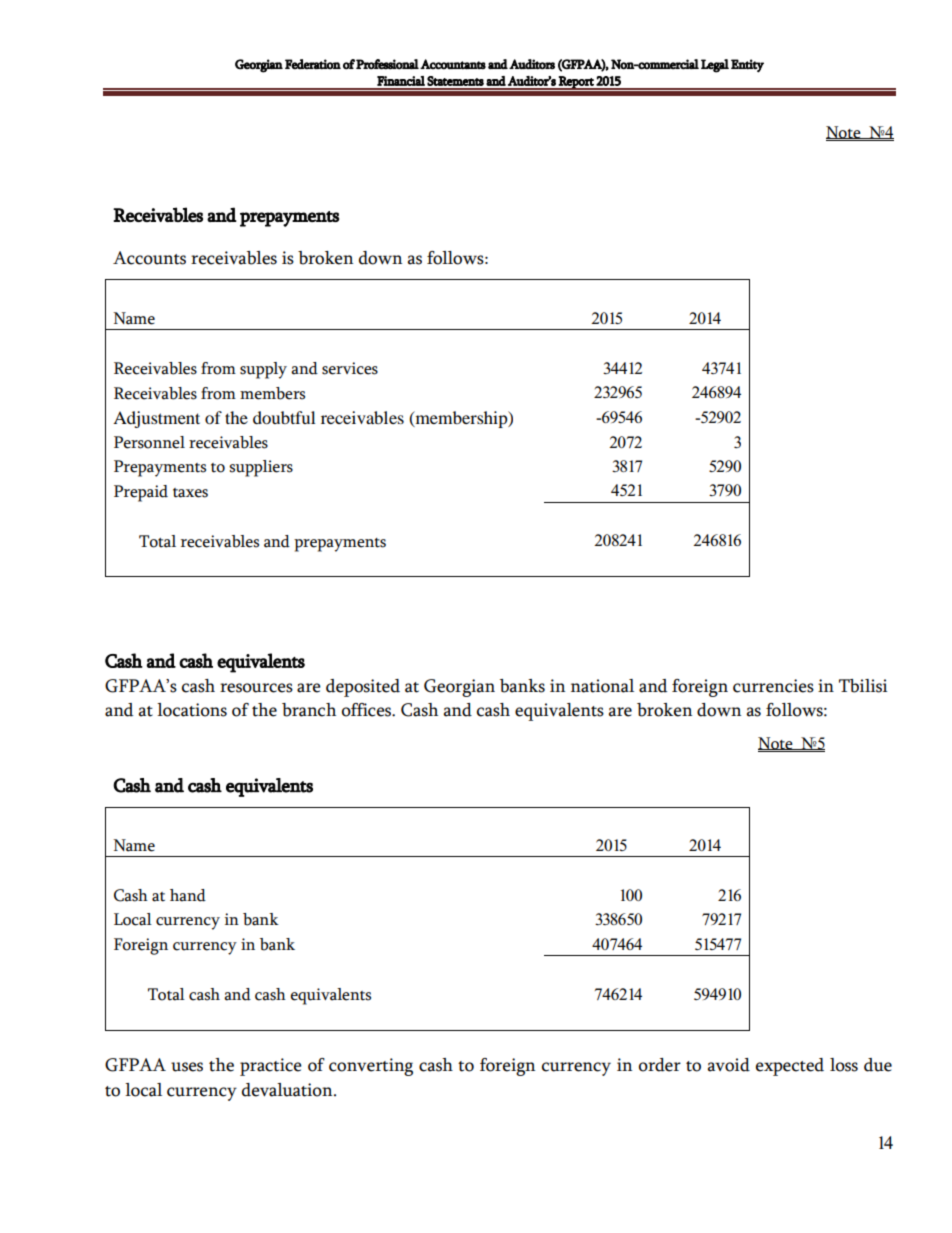 The height and width of the screenshot is (1233, 952). Describe the element at coordinates (363, 688) in the screenshot. I see `deposited` at that location.
